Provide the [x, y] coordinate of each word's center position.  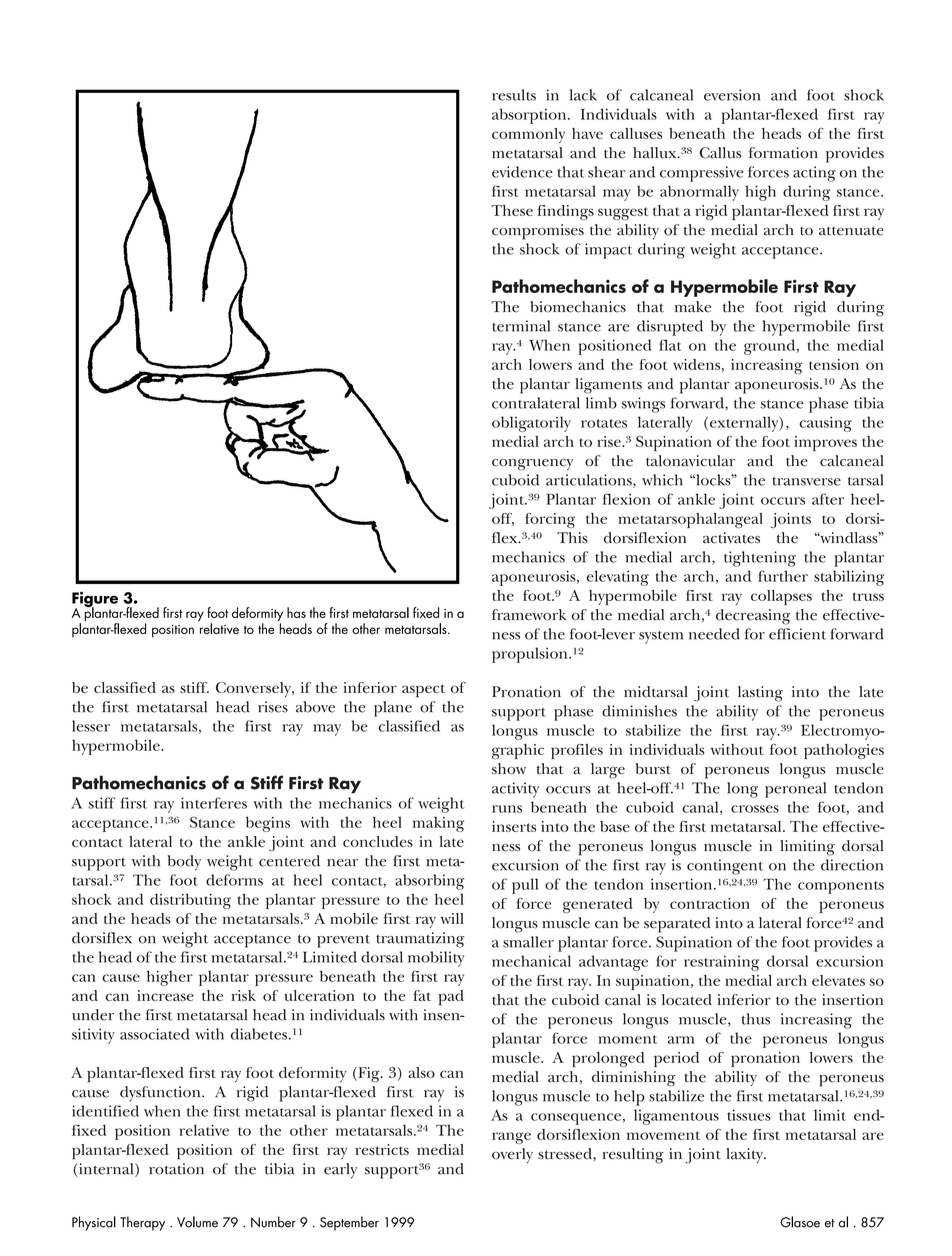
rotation [176, 1169]
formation [783, 153]
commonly [528, 135]
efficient [797, 634]
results [514, 95]
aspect [423, 691]
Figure [95, 600]
